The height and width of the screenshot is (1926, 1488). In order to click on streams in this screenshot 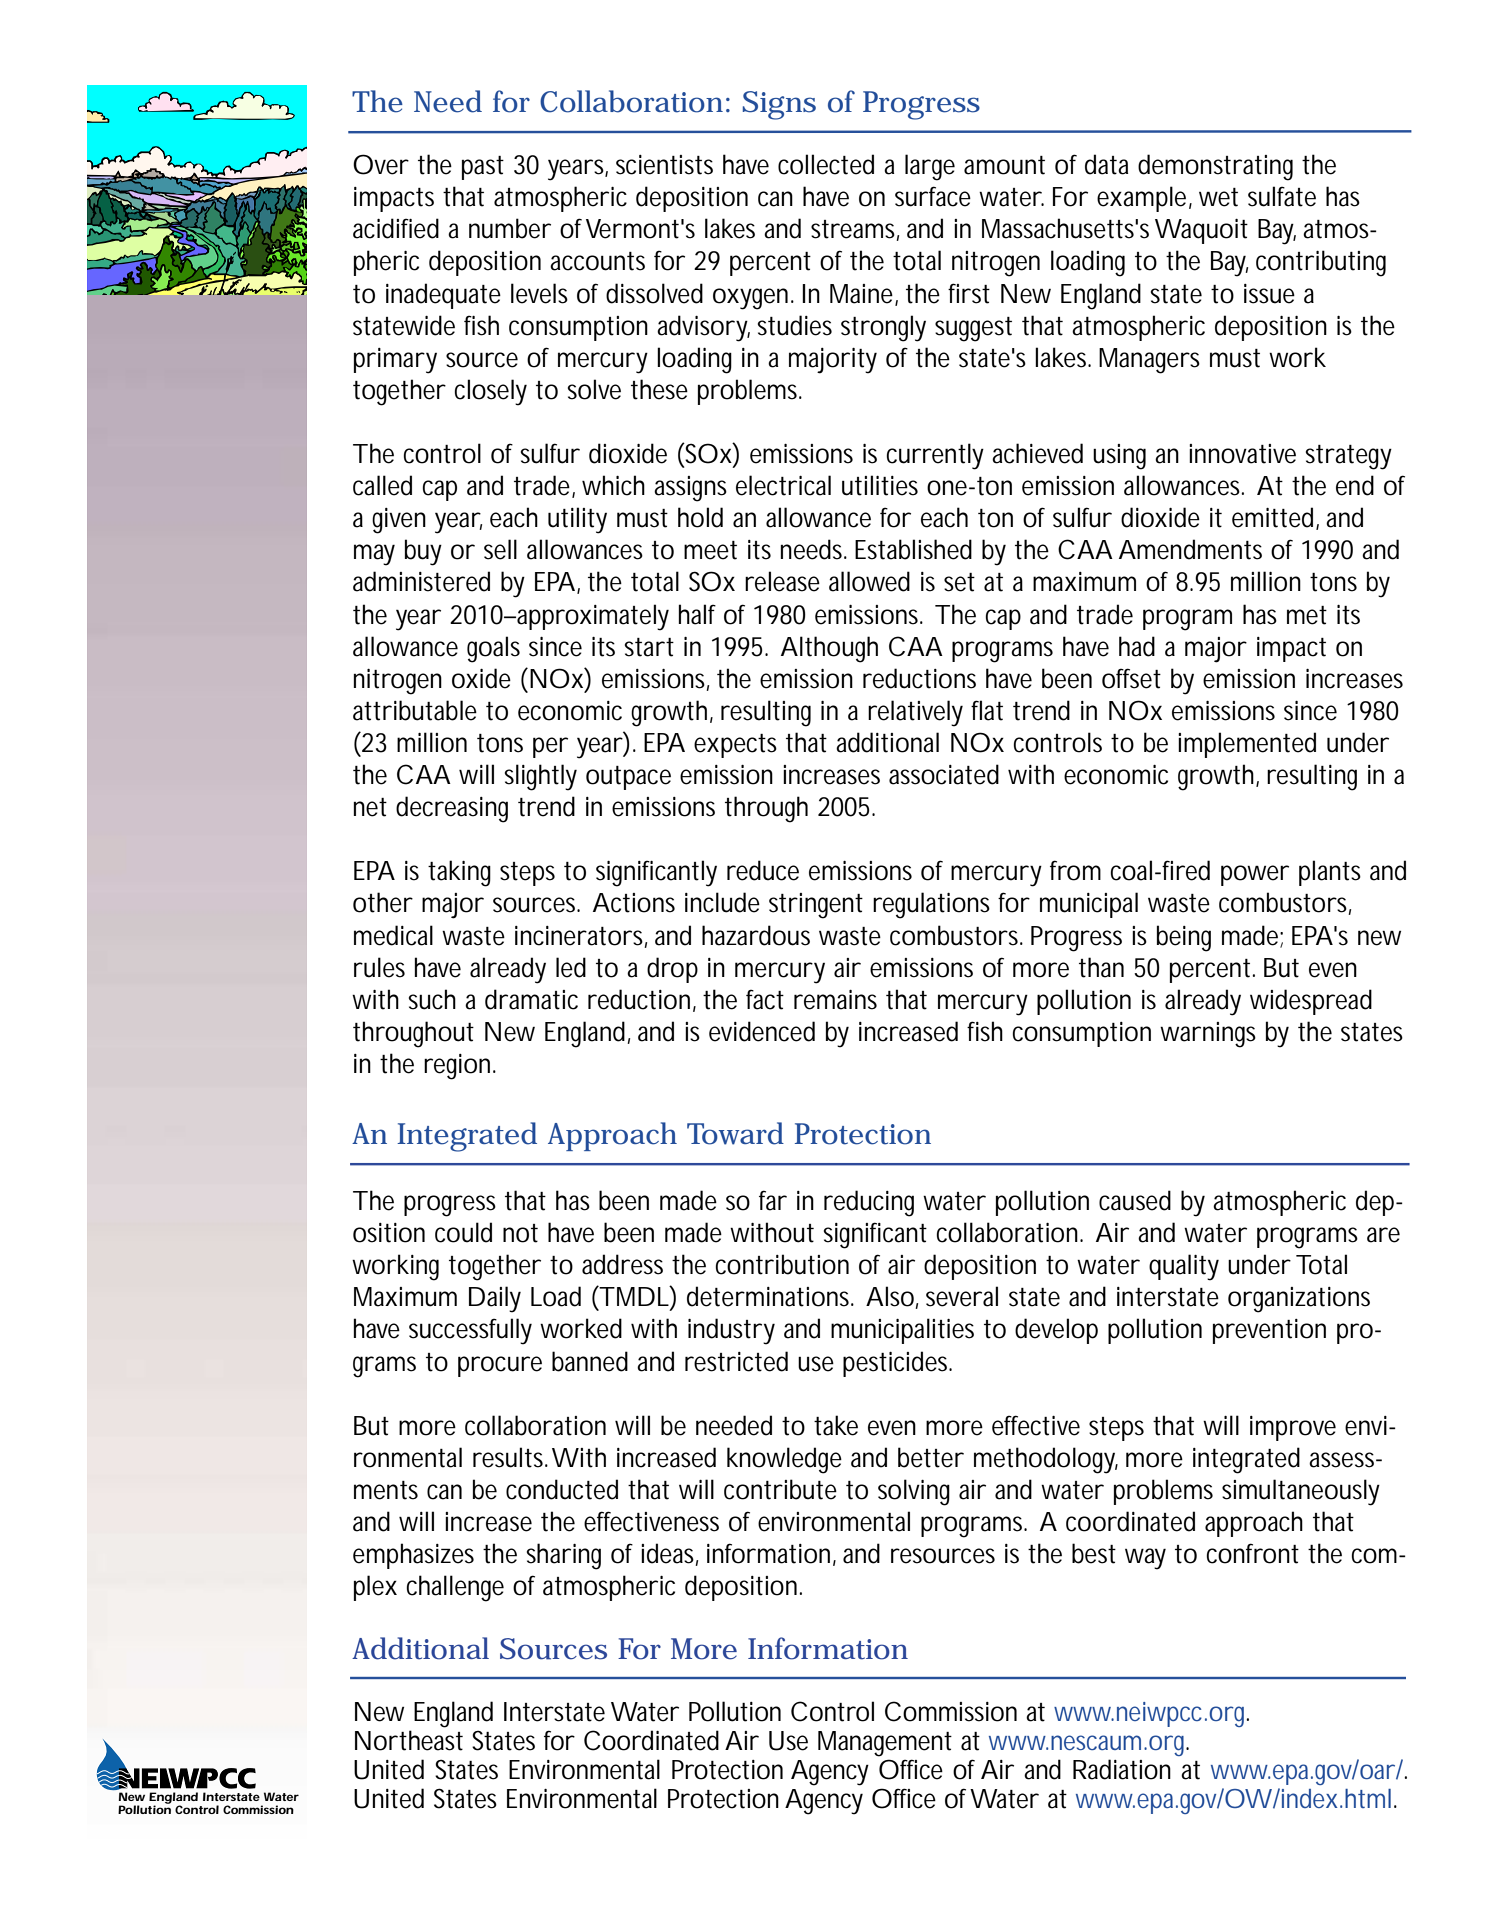, I will do `click(855, 230)`.
